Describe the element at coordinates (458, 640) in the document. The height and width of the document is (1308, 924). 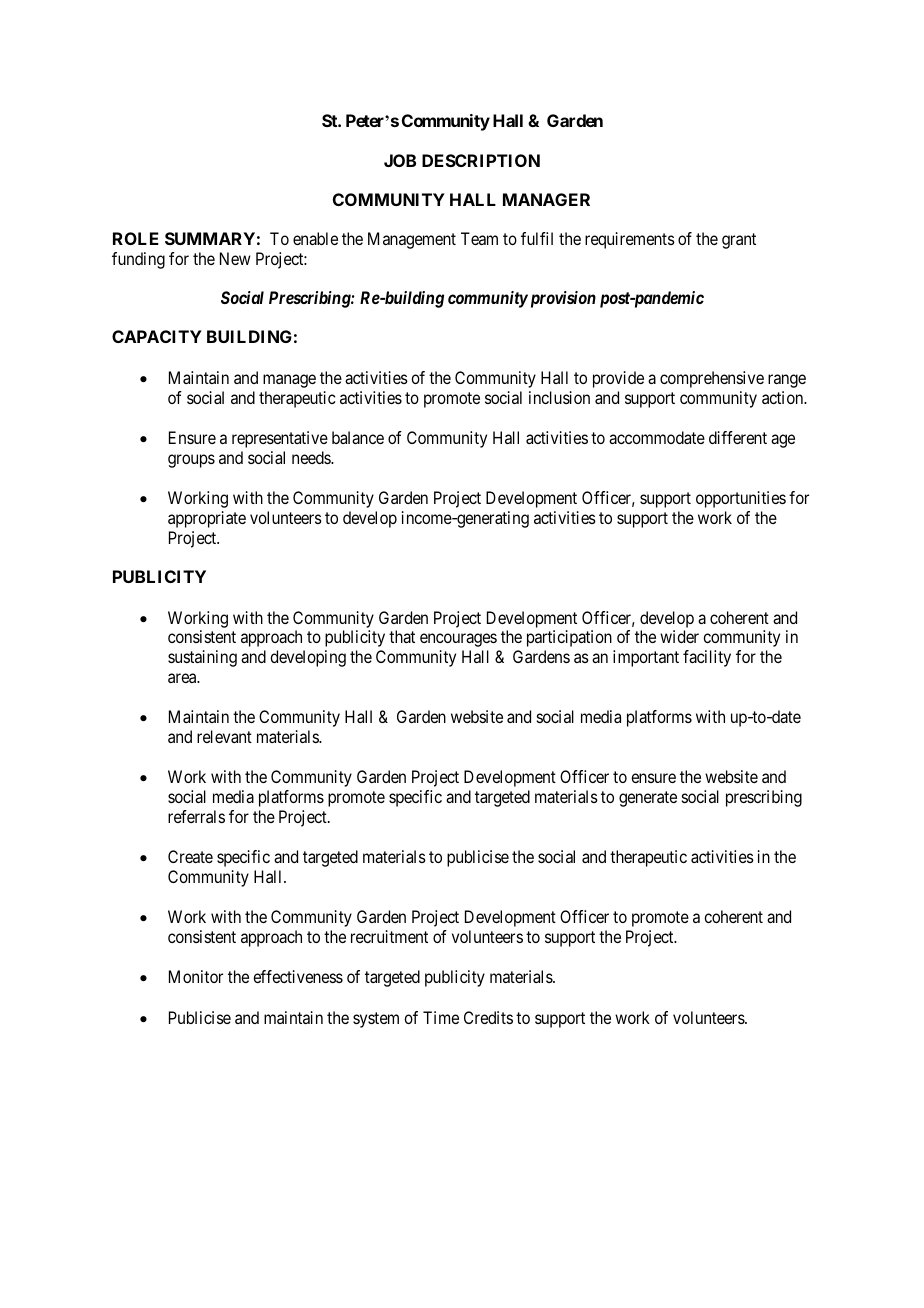
I see `encourages` at that location.
